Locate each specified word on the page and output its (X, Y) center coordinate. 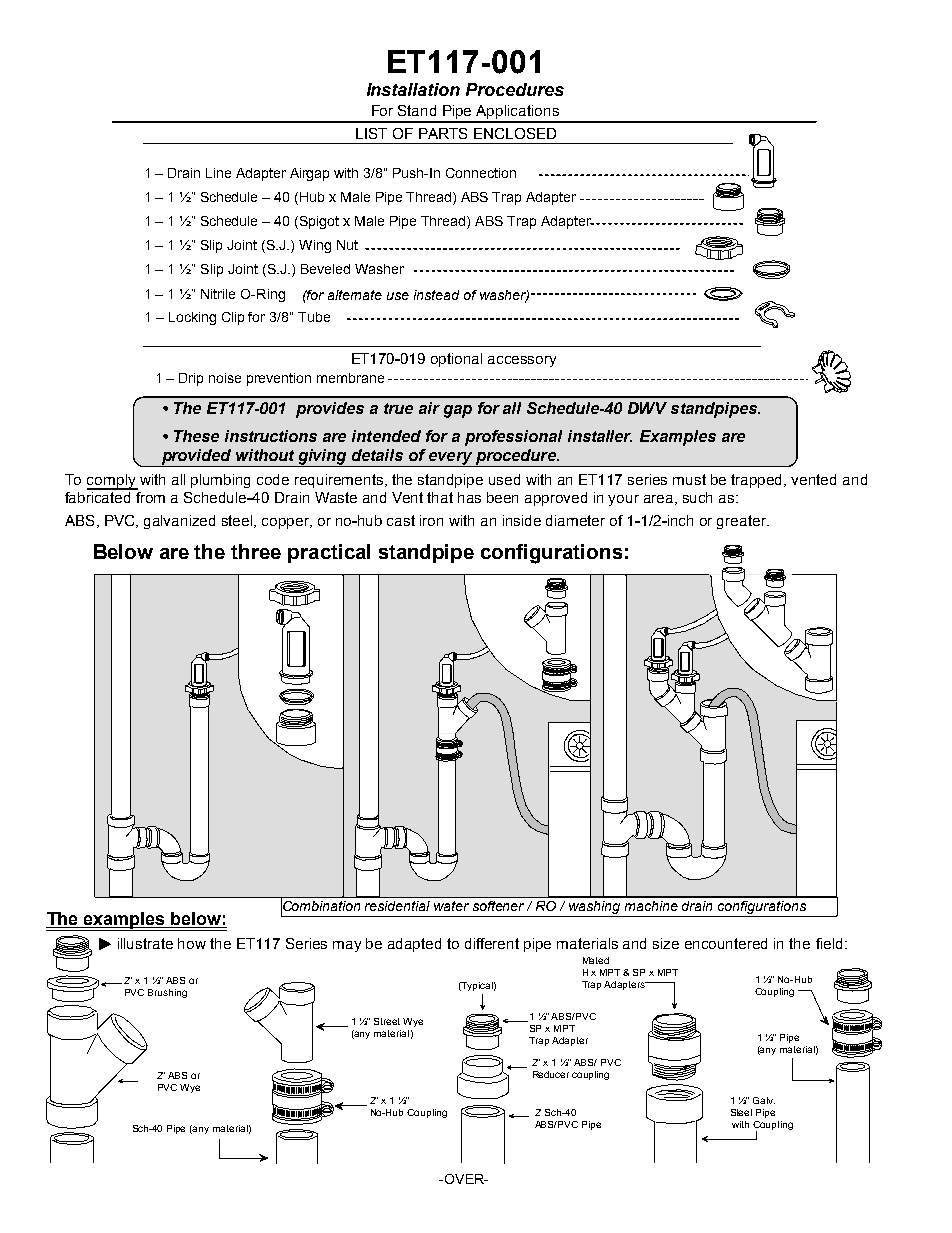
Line (218, 173)
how (192, 943)
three (256, 551)
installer (600, 436)
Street (387, 1021)
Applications (518, 113)
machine (651, 906)
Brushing (167, 993)
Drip (191, 379)
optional (456, 360)
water (451, 906)
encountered (726, 943)
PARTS (443, 133)
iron (431, 520)
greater (743, 522)
